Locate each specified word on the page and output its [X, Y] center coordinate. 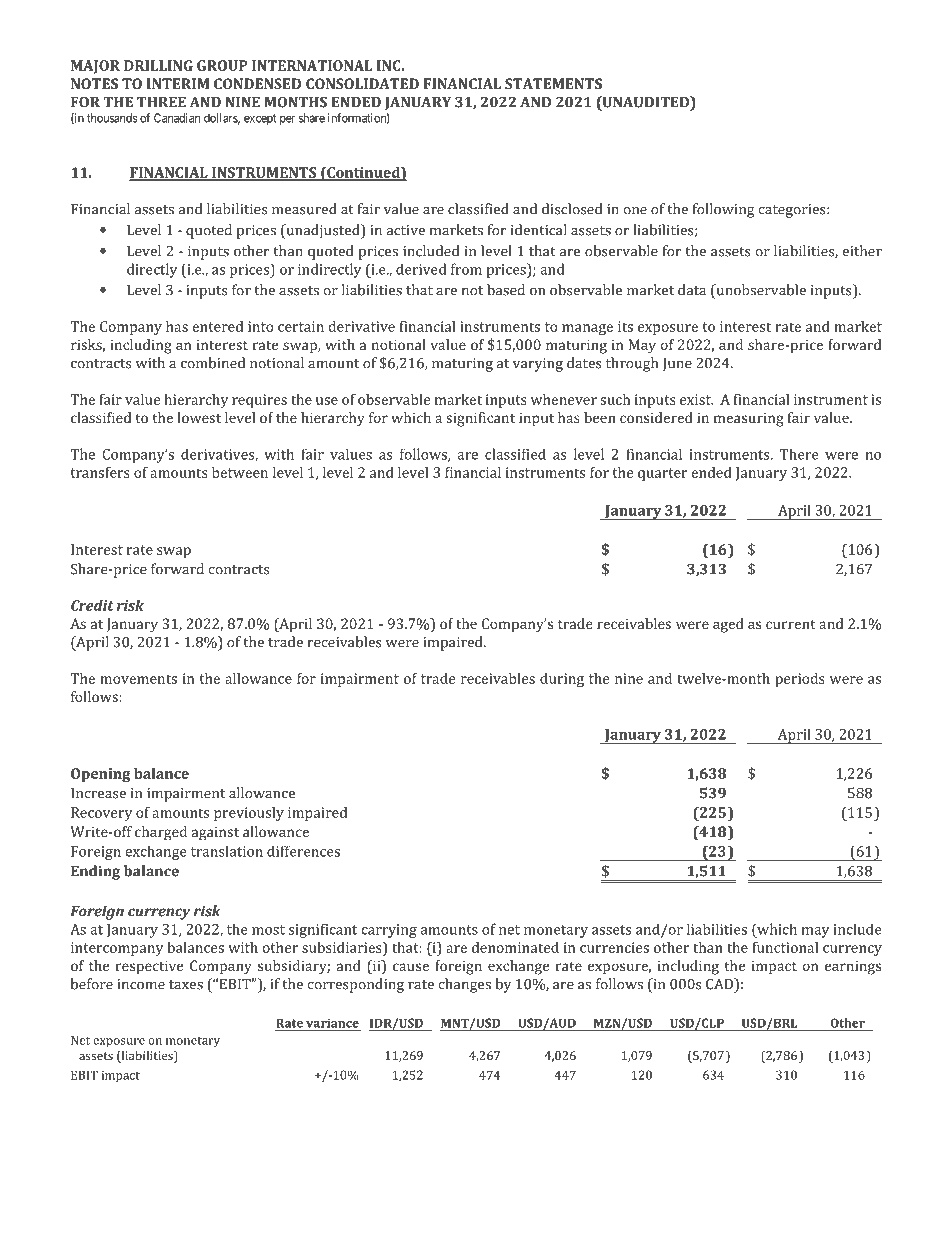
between [240, 472]
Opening [101, 775]
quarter [662, 474]
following [724, 210]
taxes [186, 985]
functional [785, 947]
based [506, 290]
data [692, 290]
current [791, 624]
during [562, 680]
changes [465, 985]
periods [800, 680]
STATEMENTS [553, 83]
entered [218, 326]
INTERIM [178, 83]
